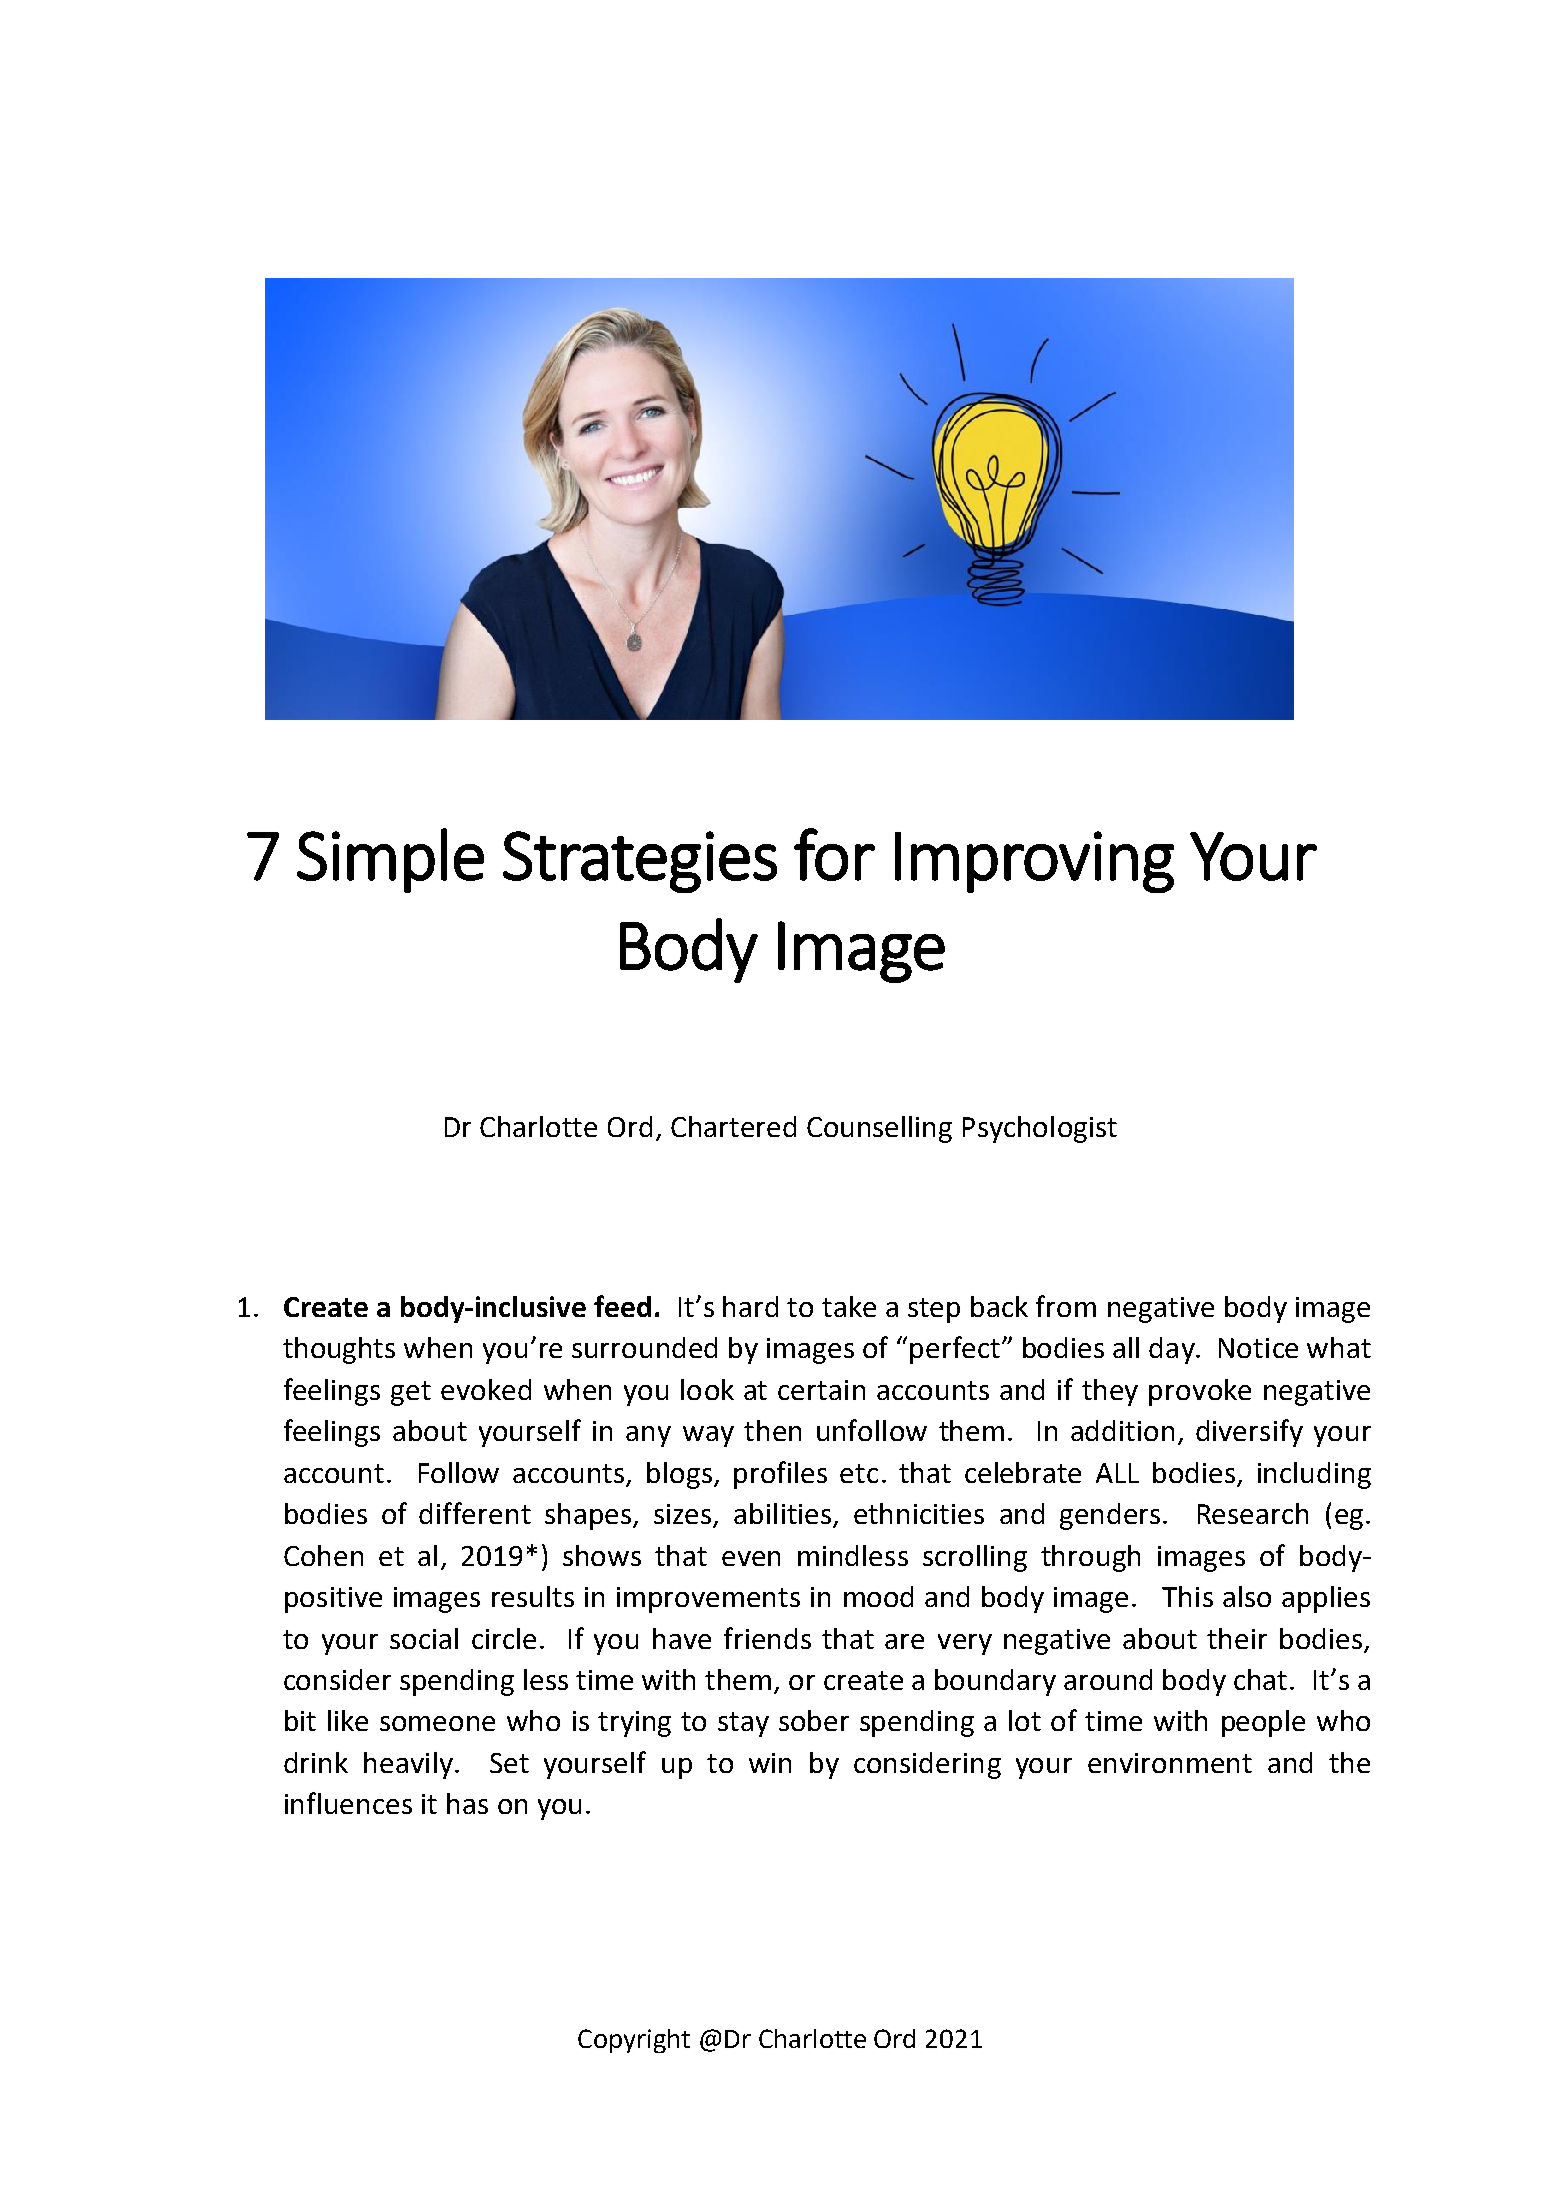 This image has width=1560, height=2207. I want to click on then, so click(772, 1430).
